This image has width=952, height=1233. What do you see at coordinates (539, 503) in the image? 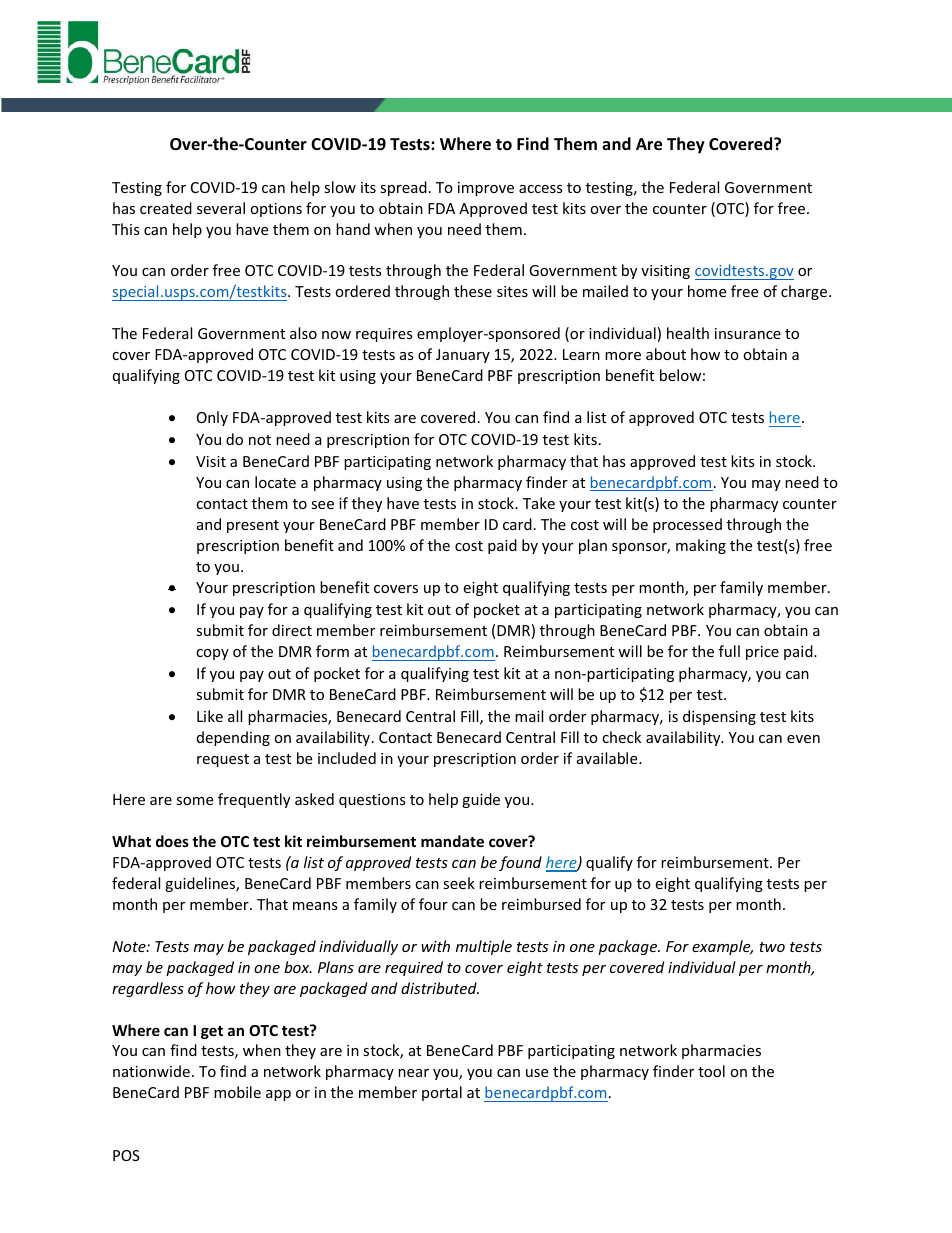
I see `Take` at bounding box center [539, 503].
